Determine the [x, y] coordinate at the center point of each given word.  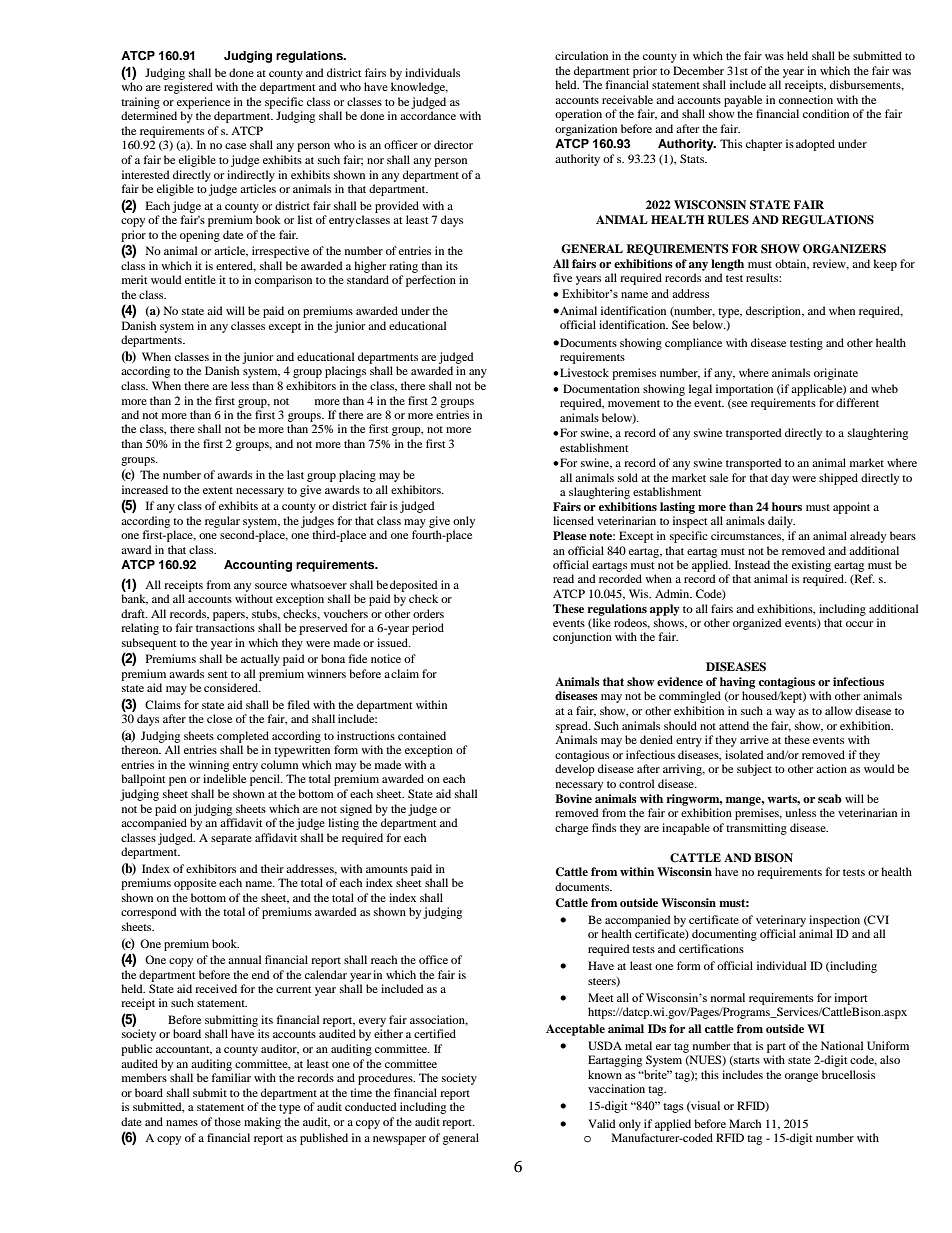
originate [836, 374]
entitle [200, 279]
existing [811, 566]
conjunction [582, 638]
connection [806, 99]
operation [578, 115]
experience [203, 103]
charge [571, 829]
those [227, 1121]
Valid [602, 1123]
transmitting [756, 829]
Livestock [583, 372]
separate [231, 840]
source [271, 586]
